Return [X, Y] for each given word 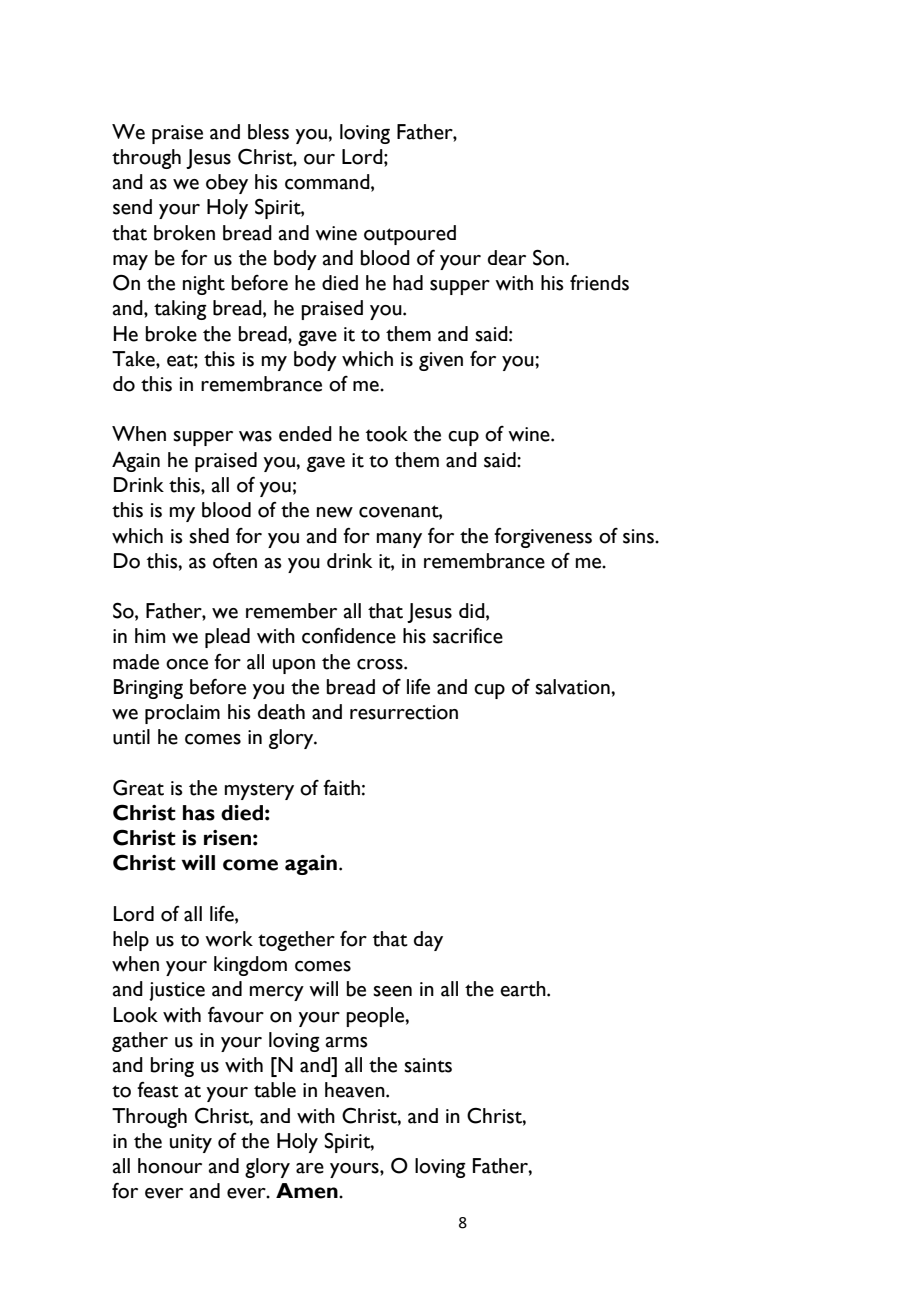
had [408, 283]
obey [227, 184]
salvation [573, 687]
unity [191, 1143]
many [399, 540]
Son [548, 257]
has [199, 813]
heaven [356, 1090]
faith [341, 788]
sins [639, 536]
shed [209, 536]
